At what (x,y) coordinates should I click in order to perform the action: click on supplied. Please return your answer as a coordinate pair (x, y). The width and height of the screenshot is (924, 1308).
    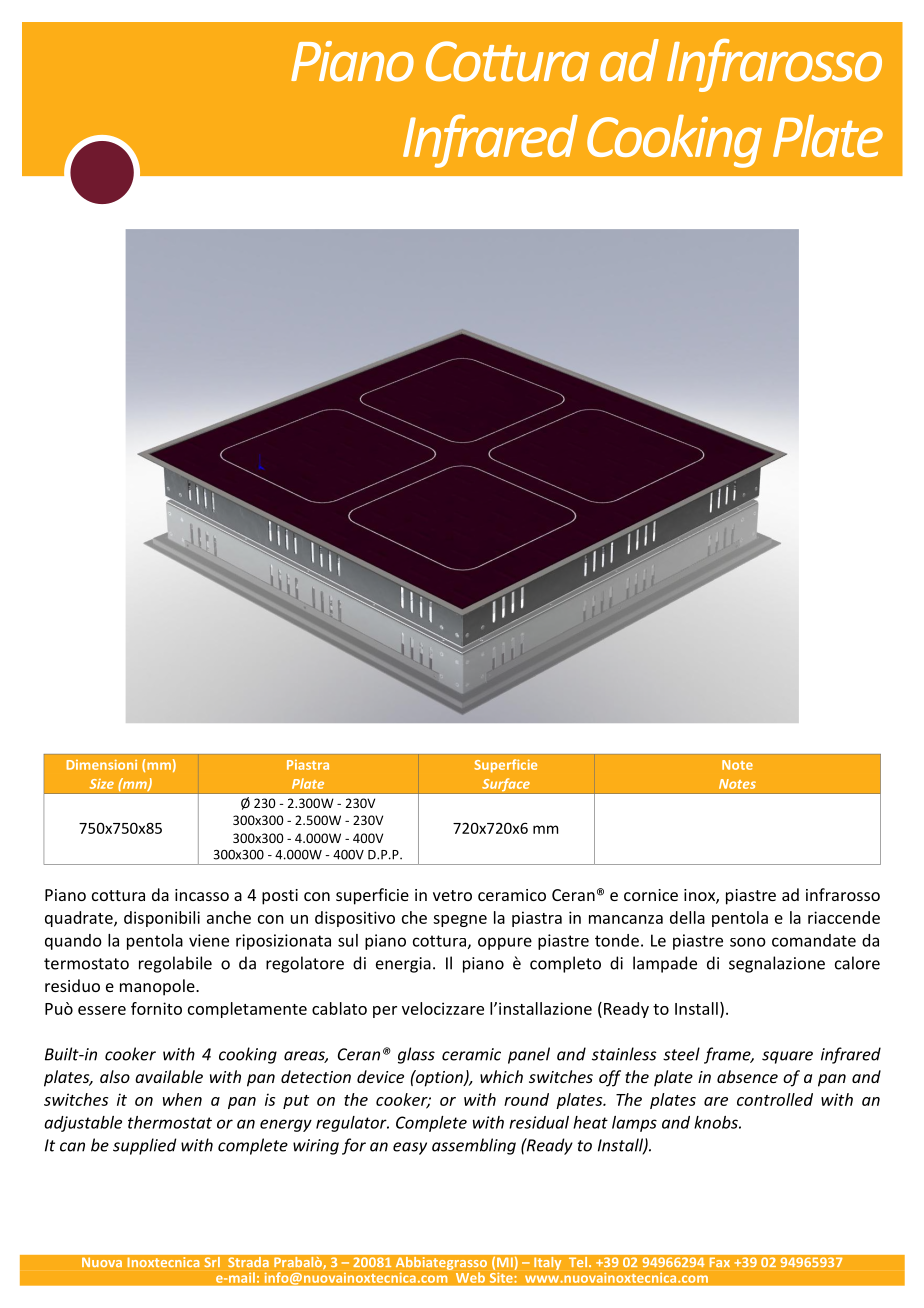
    Looking at the image, I should click on (145, 1146).
